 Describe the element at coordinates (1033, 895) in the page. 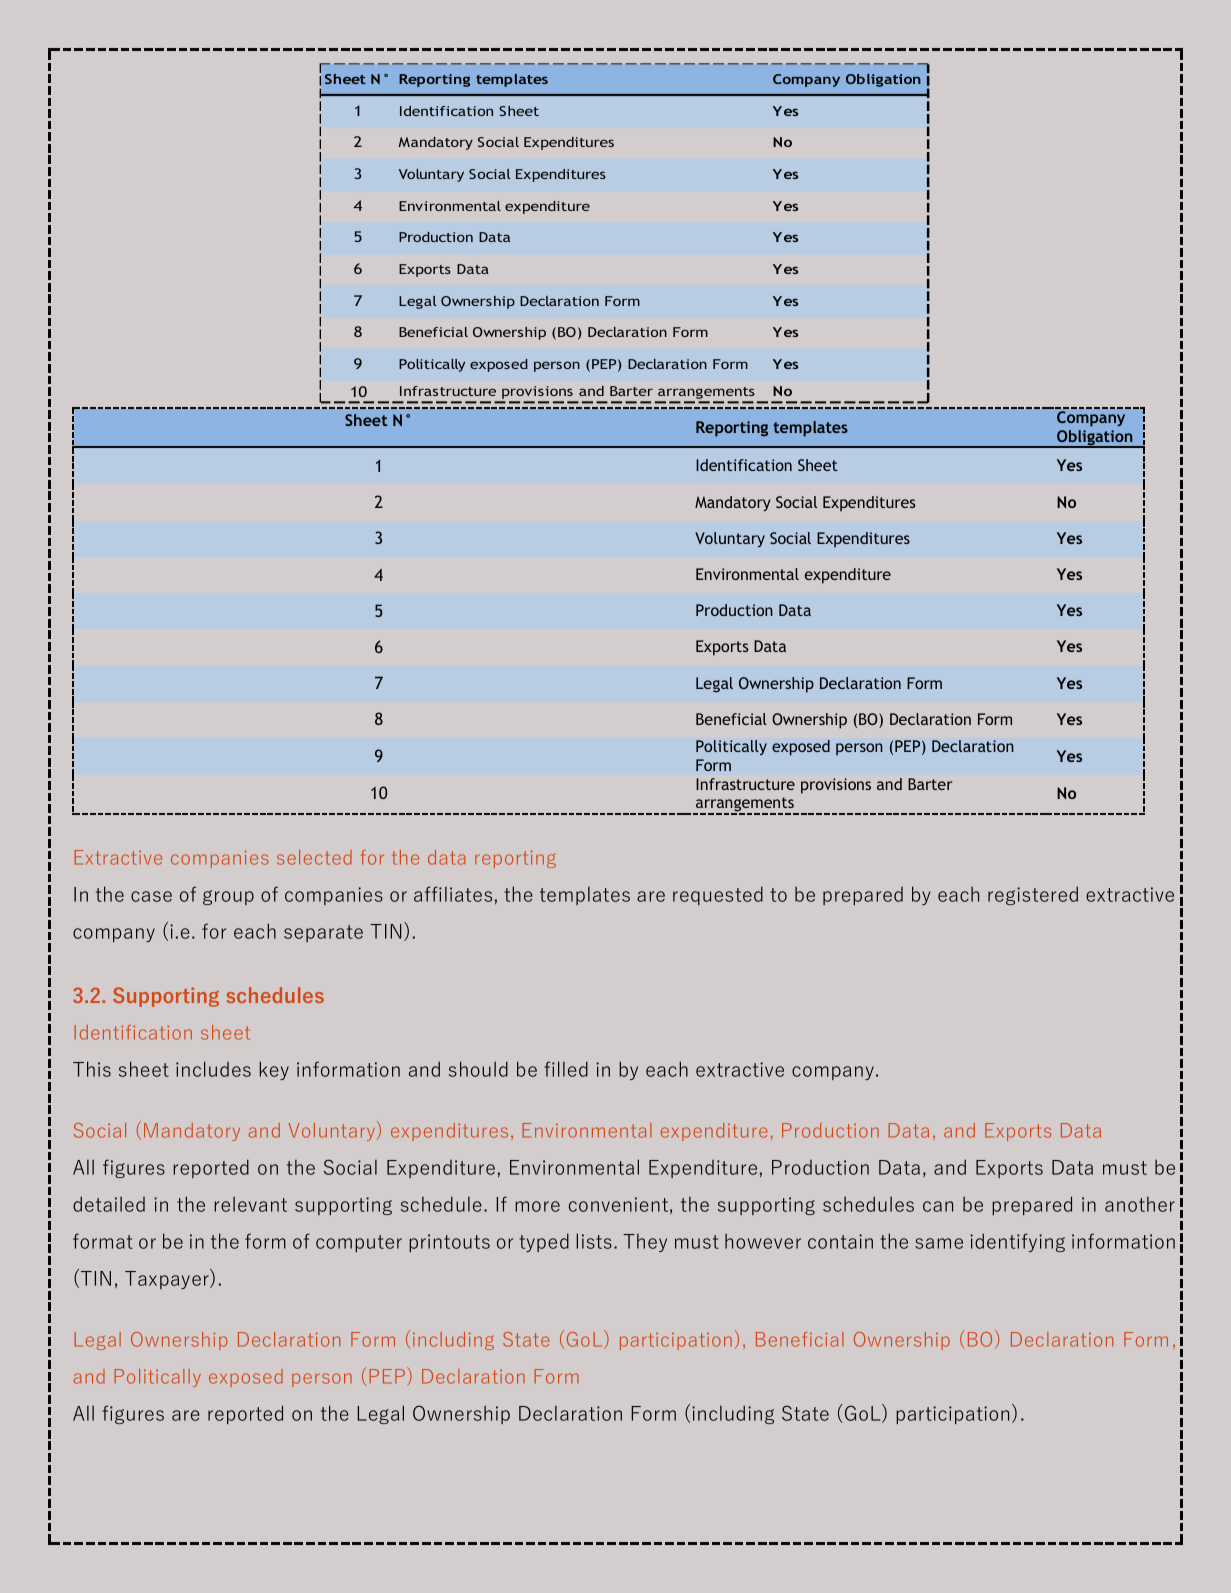

I see `registered` at that location.
